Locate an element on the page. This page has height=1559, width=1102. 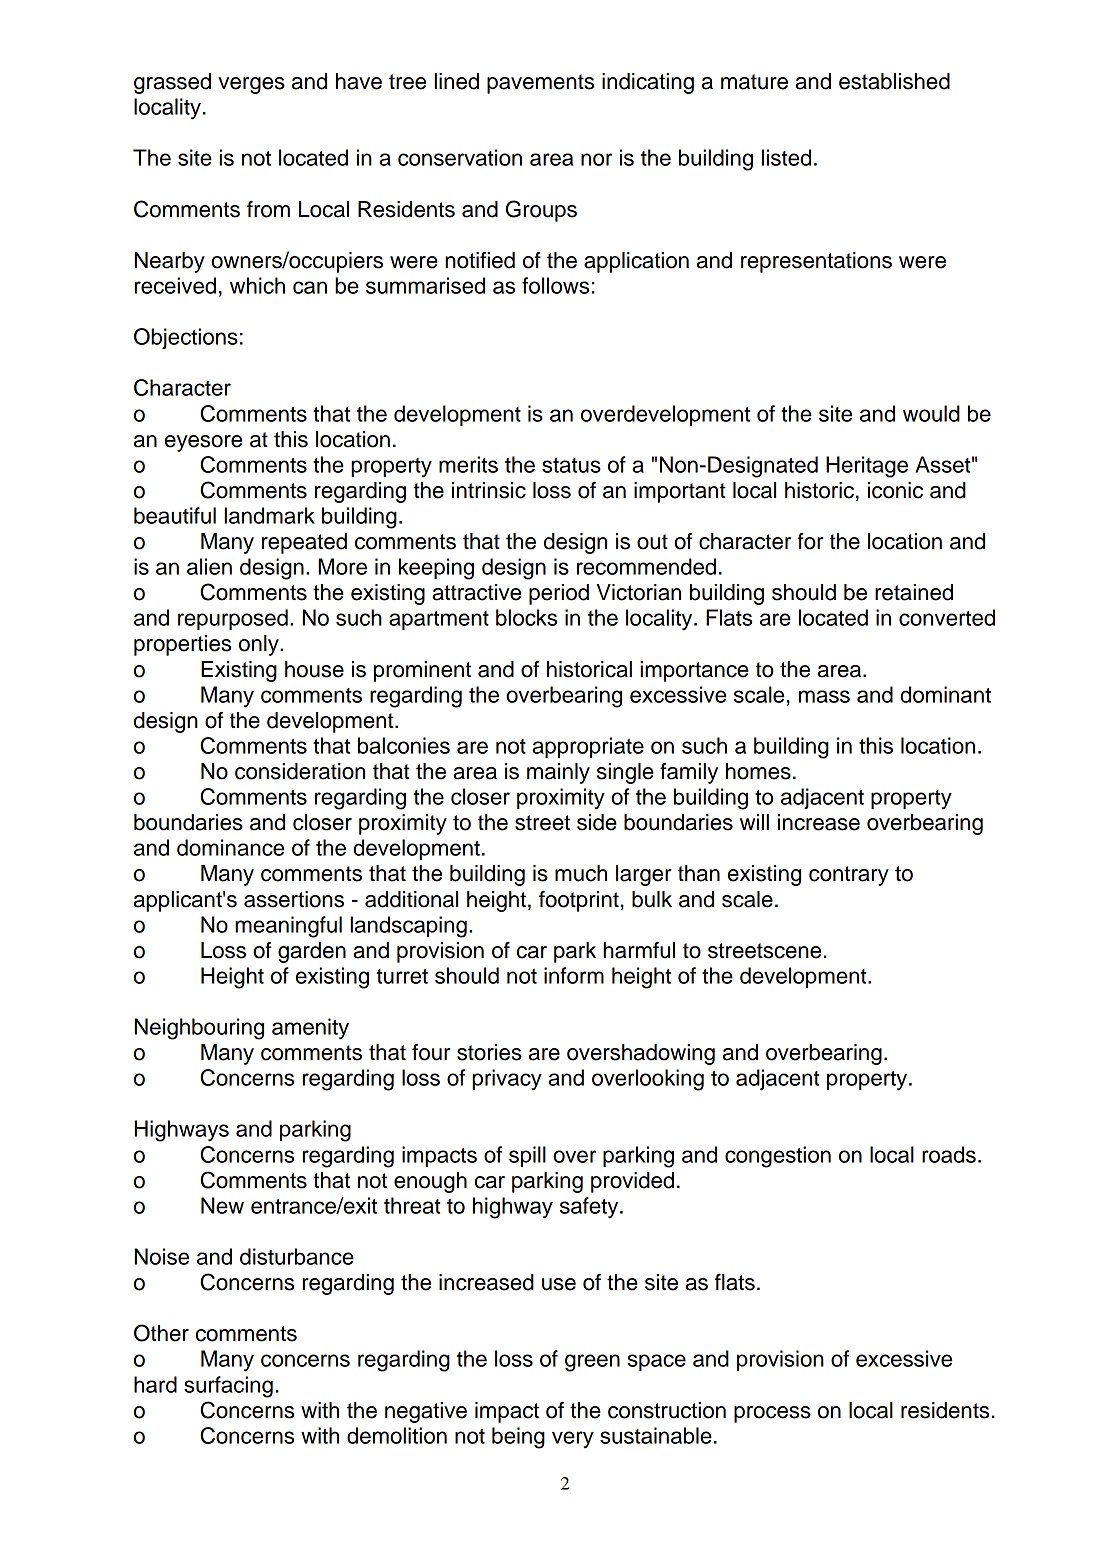
surfacing is located at coordinates (228, 1387).
